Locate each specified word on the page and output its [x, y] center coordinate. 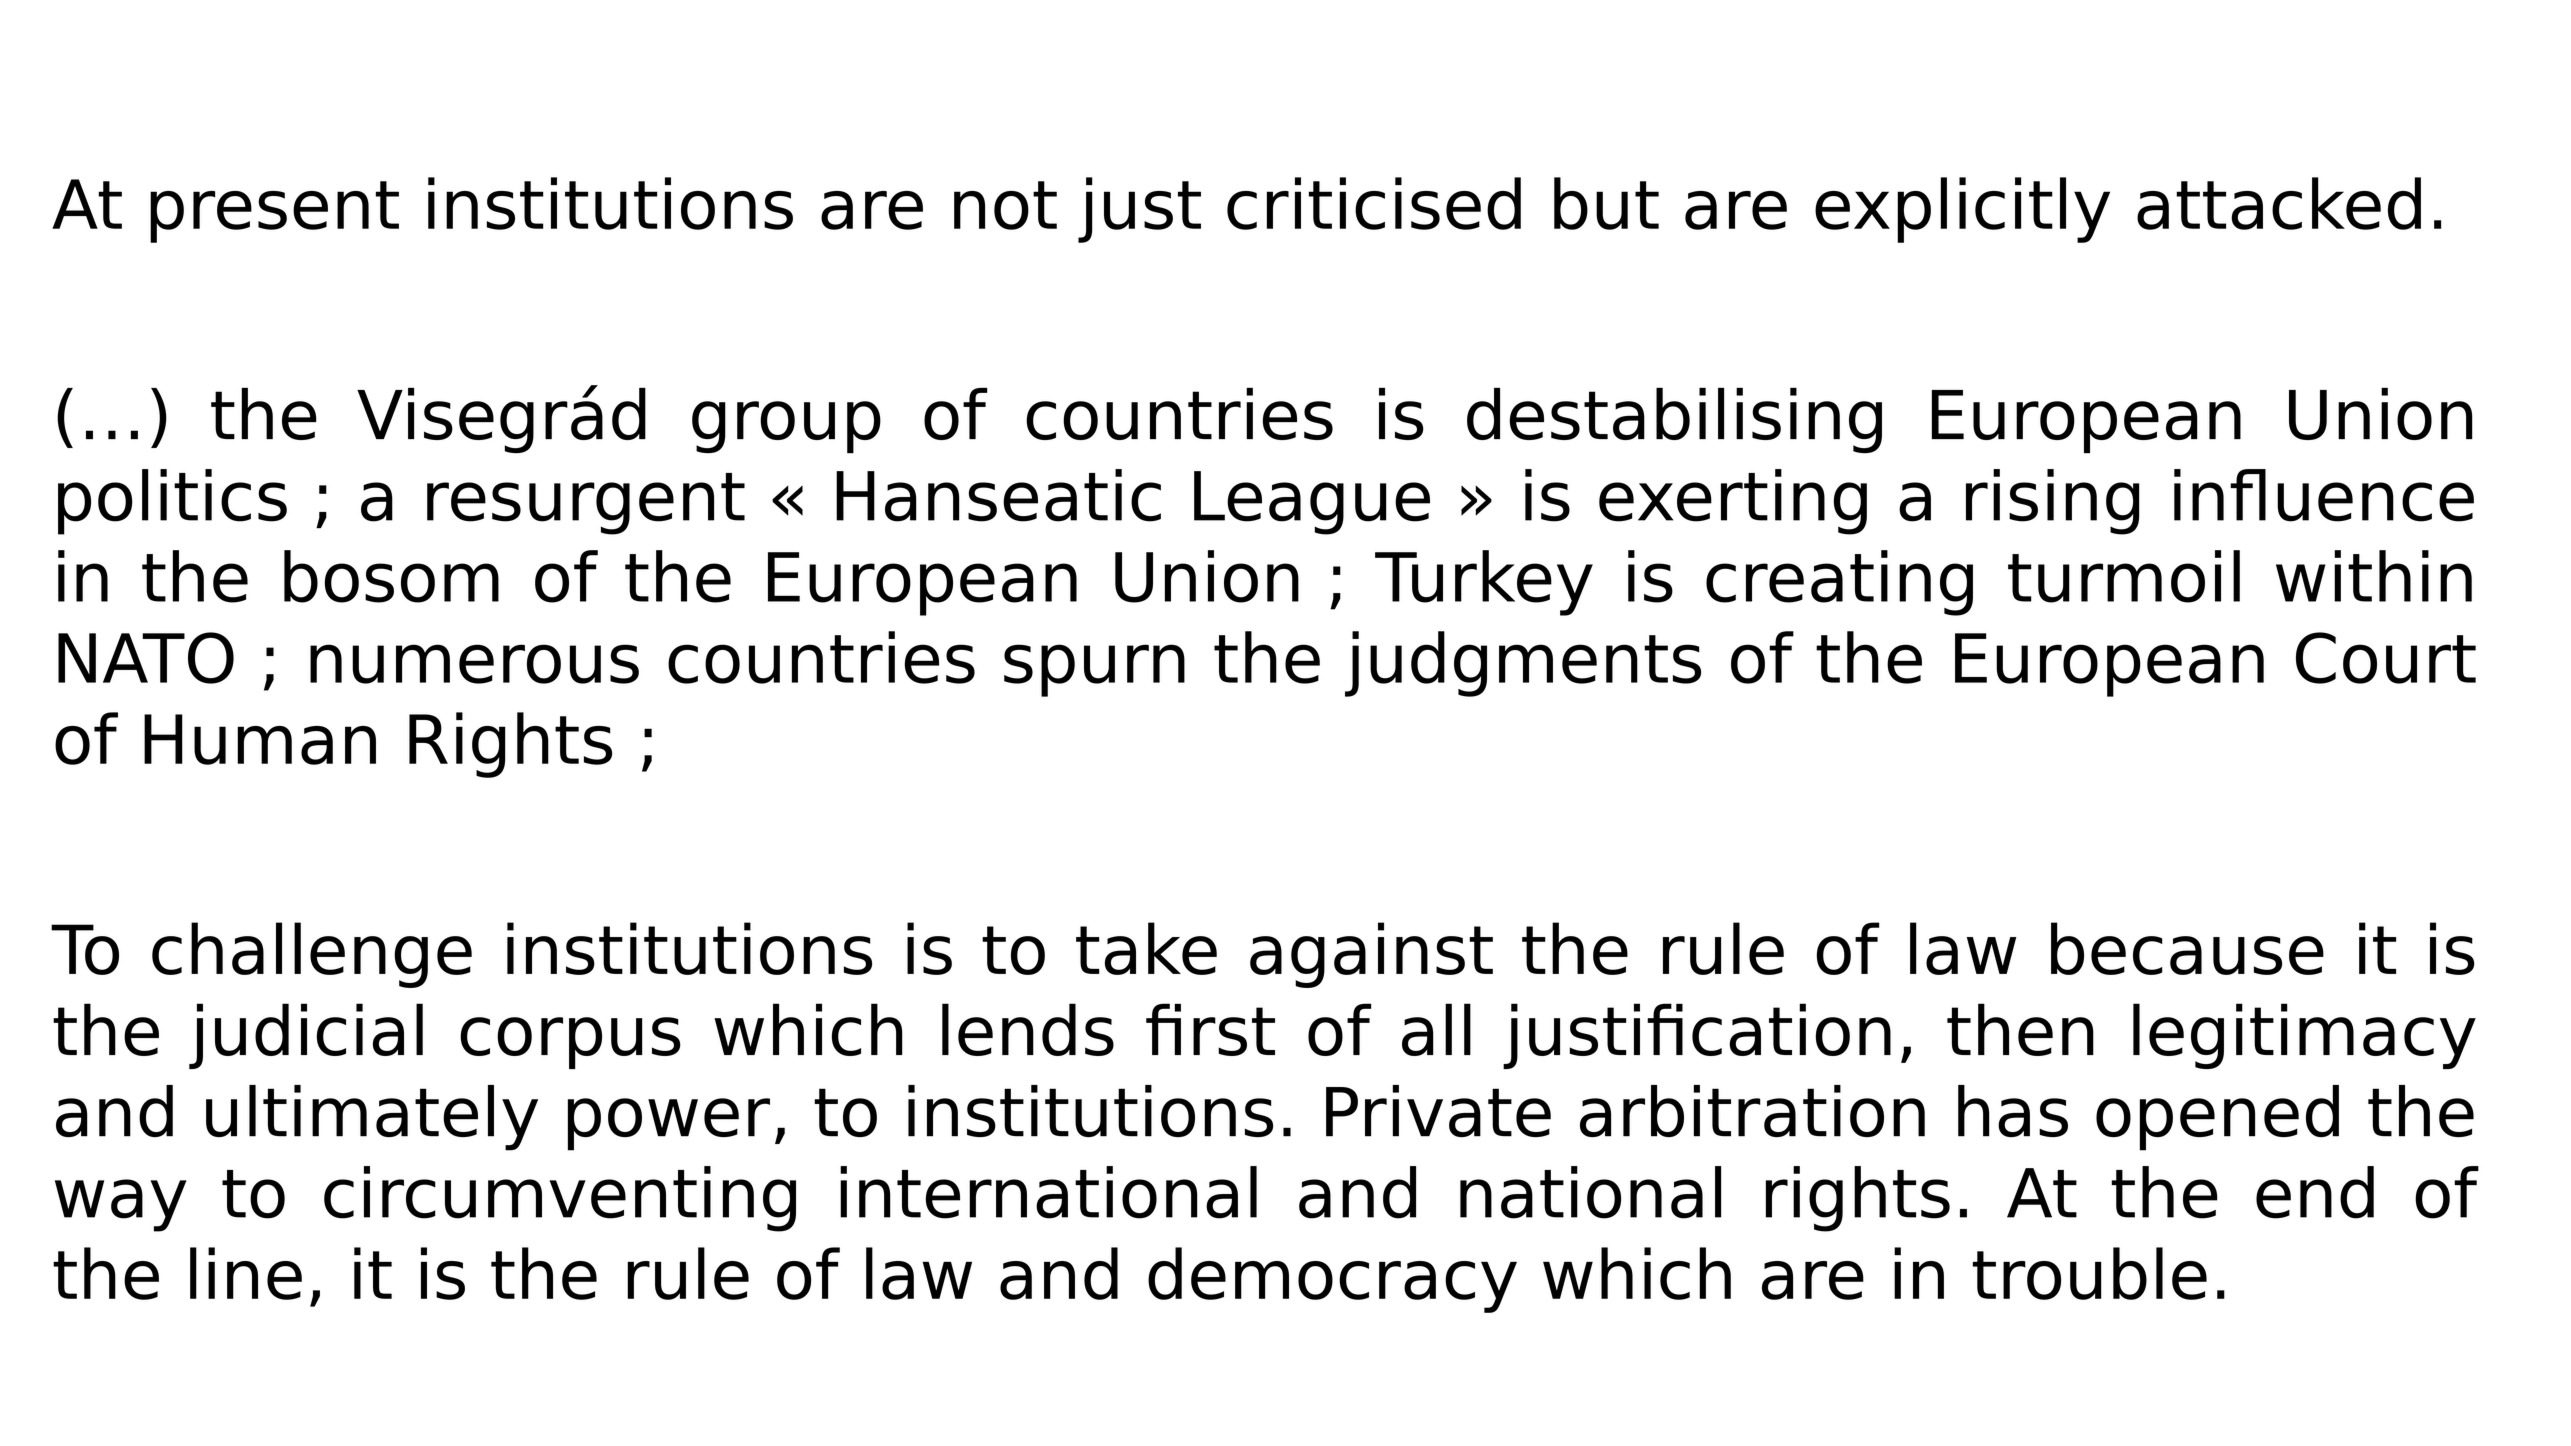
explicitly [1962, 210]
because [2187, 948]
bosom [391, 576]
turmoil [2124, 576]
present [274, 212]
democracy [1332, 1280]
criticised [1374, 203]
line [246, 1273]
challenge [312, 955]
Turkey [1484, 583]
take [1146, 948]
